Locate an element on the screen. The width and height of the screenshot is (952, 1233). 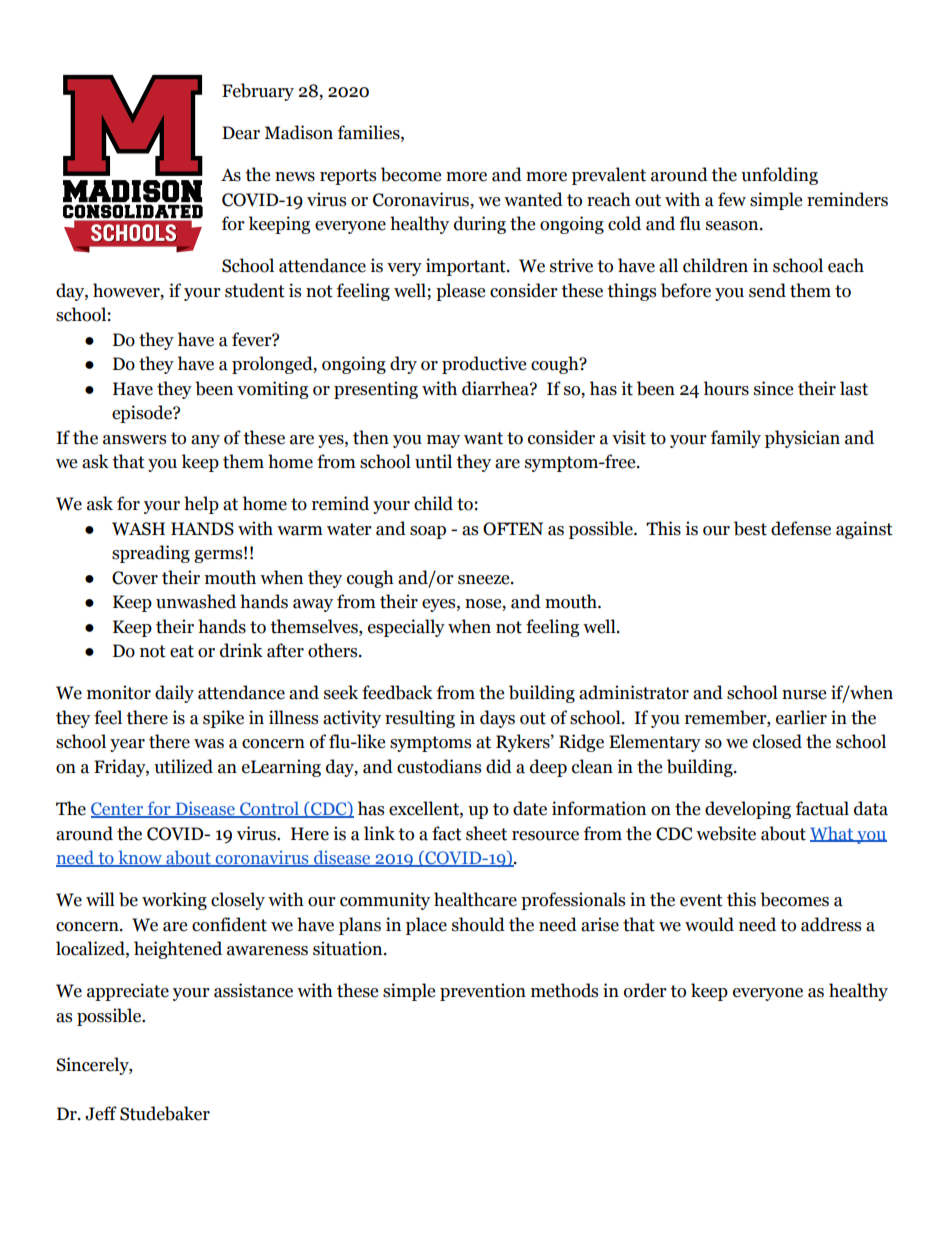
hours is located at coordinates (726, 388).
